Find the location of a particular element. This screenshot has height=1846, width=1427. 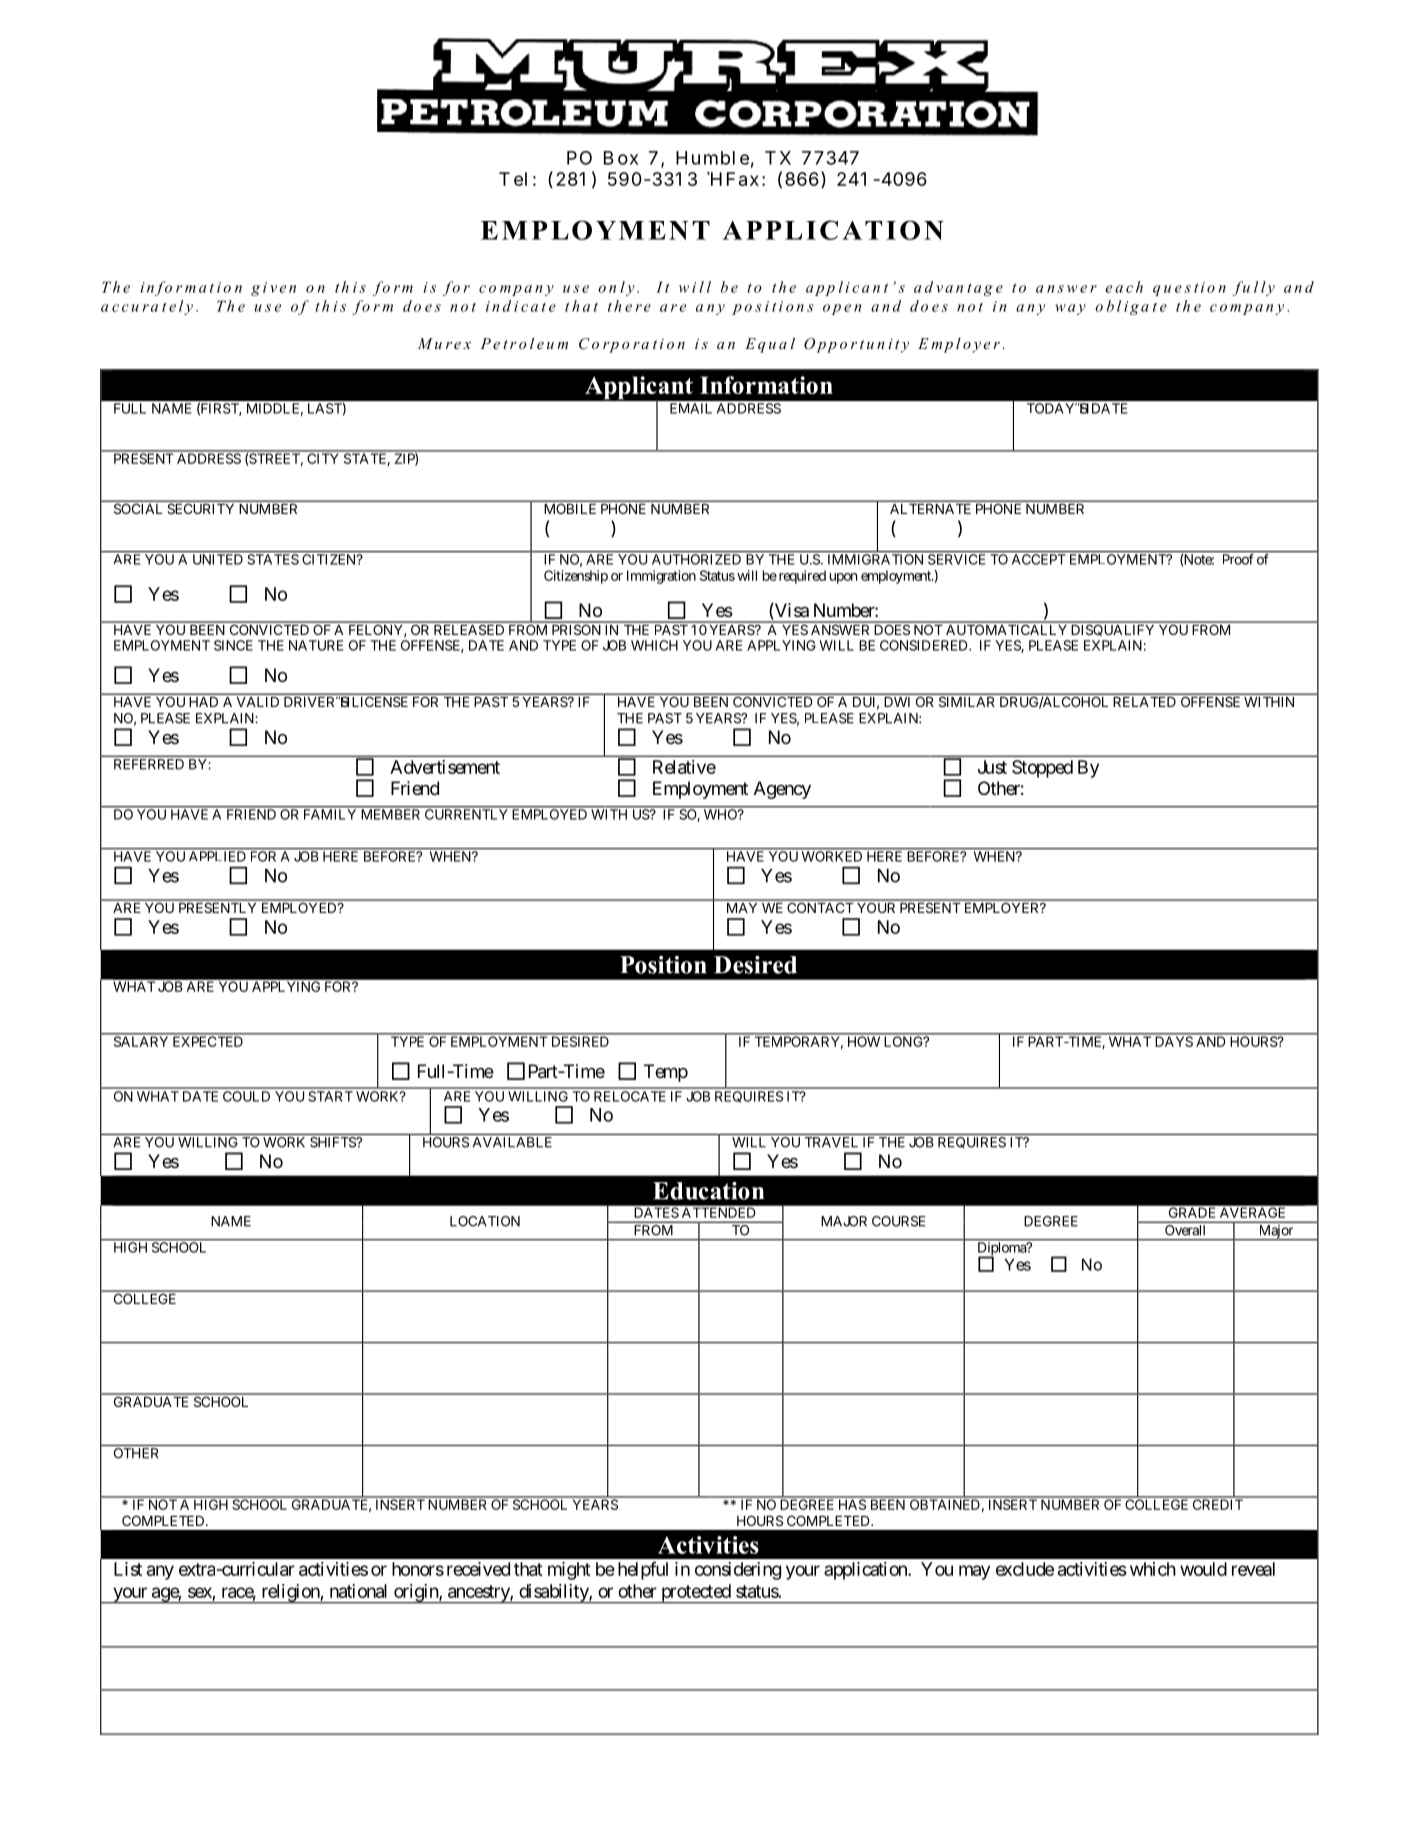

LOCATION is located at coordinates (485, 1221).
